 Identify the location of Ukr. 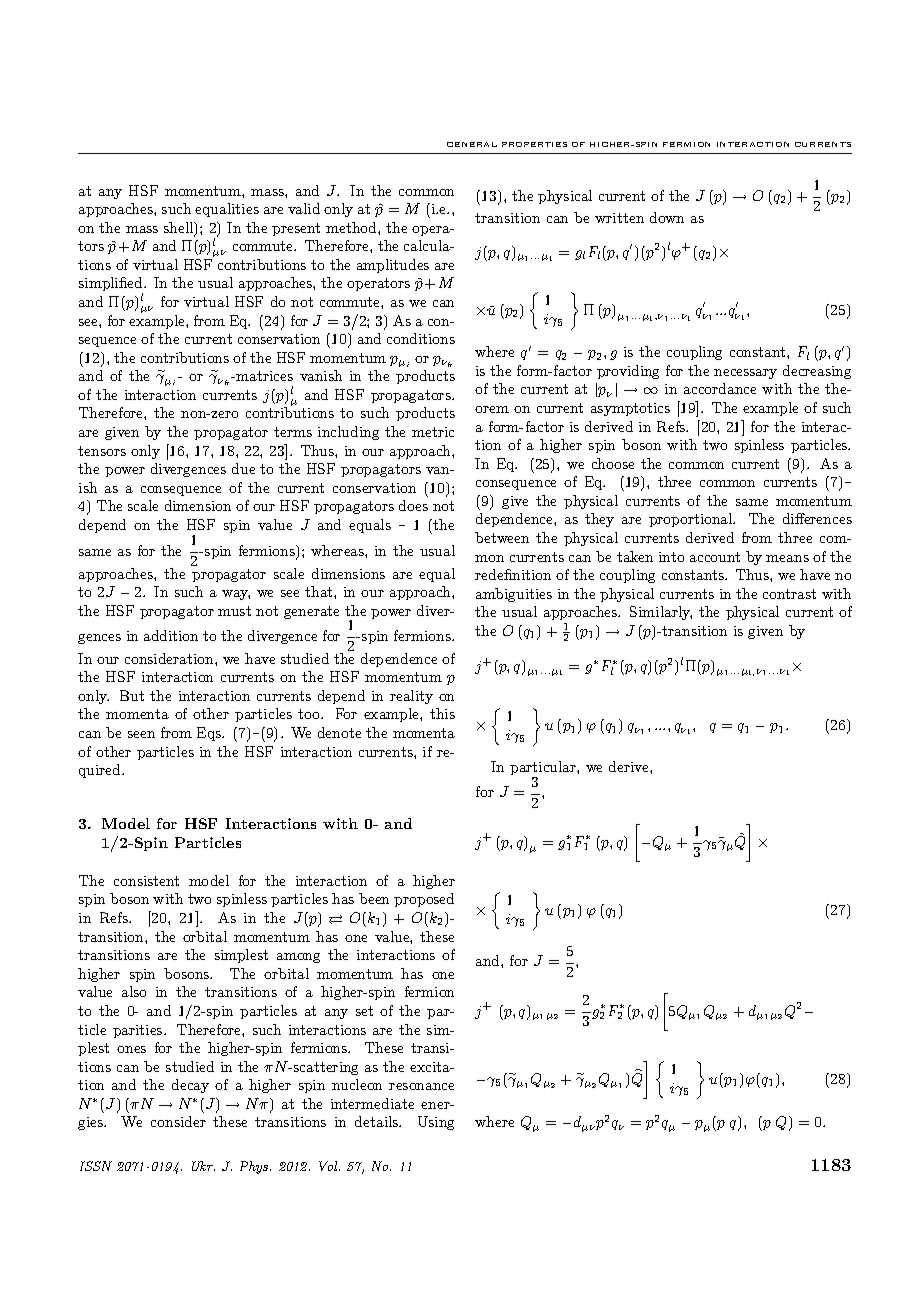
(203, 1166).
